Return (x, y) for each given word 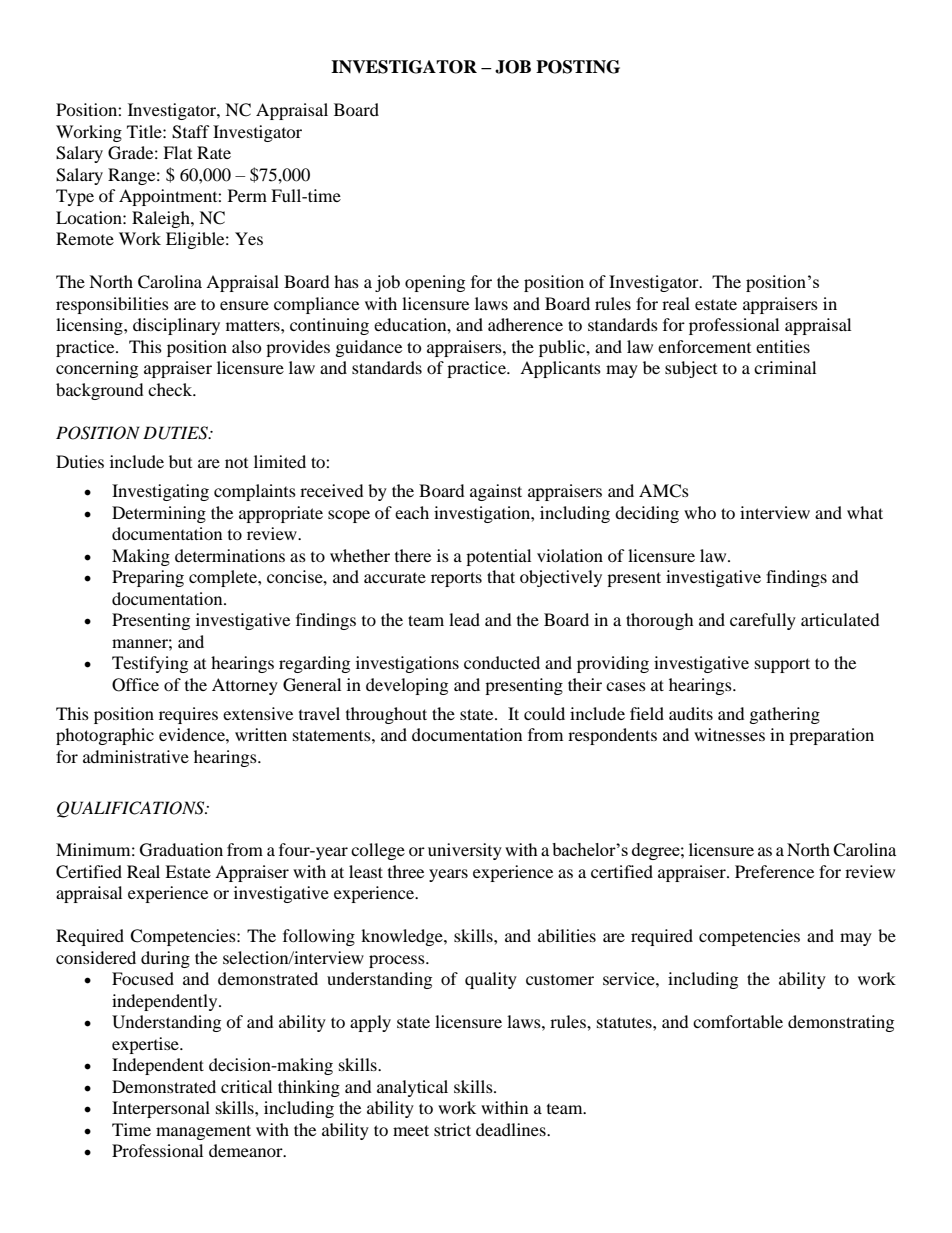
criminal (785, 367)
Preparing (148, 578)
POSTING (578, 67)
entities (783, 346)
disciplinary (176, 326)
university (465, 851)
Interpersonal (161, 1109)
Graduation (181, 850)
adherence (525, 324)
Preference (774, 871)
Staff (191, 132)
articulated (840, 619)
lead (464, 619)
